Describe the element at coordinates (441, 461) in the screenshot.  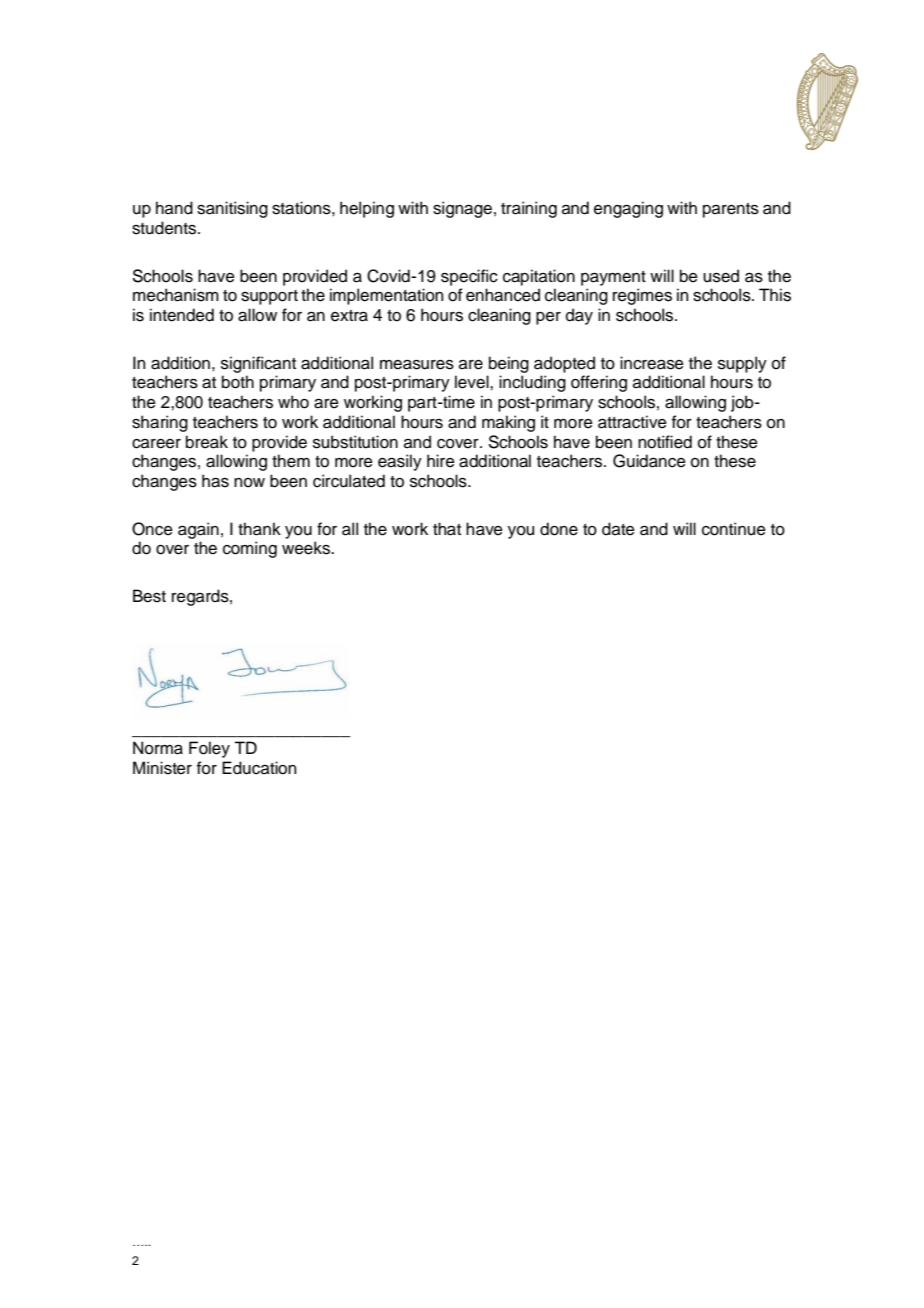
I see `hire` at that location.
